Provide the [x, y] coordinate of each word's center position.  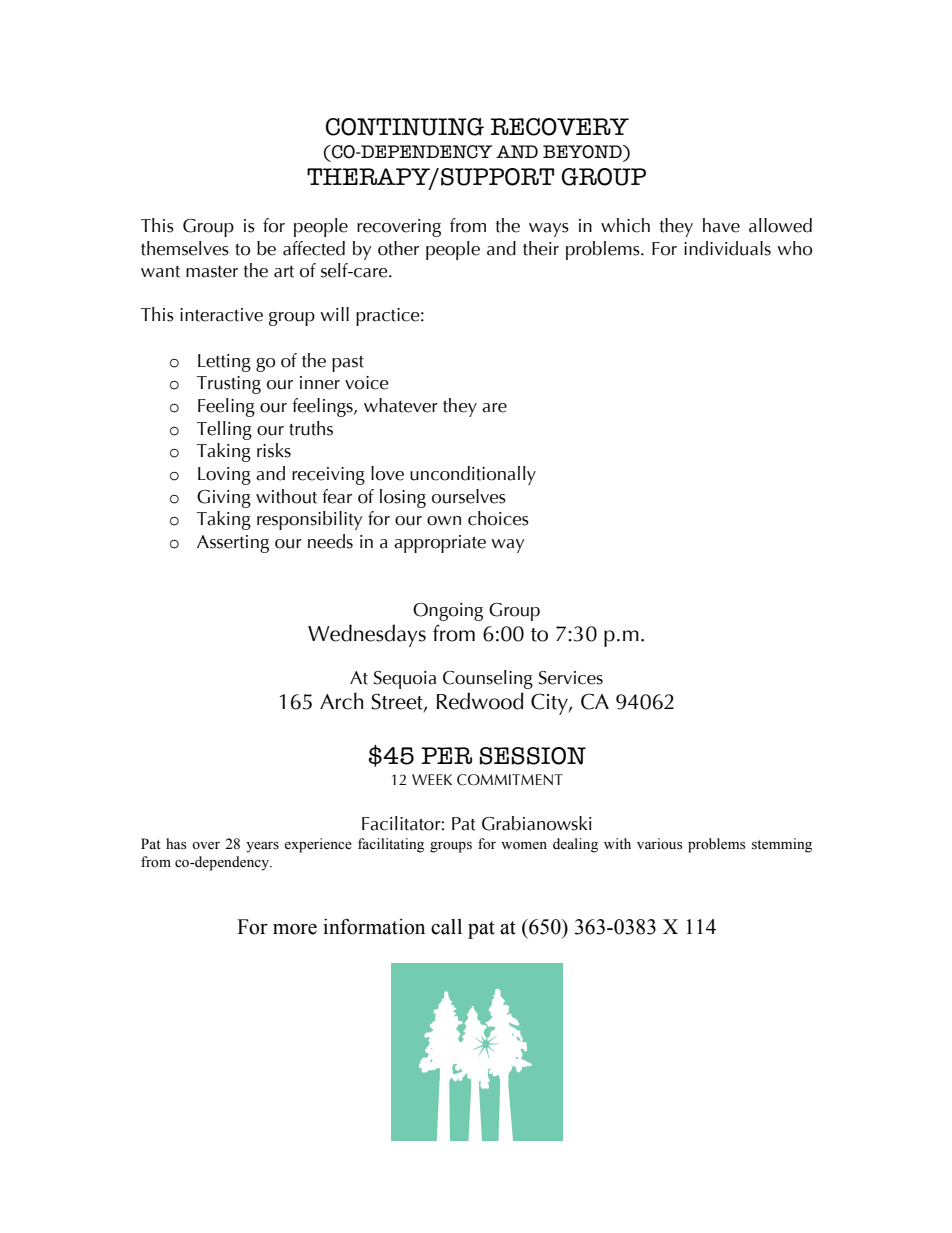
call [446, 927]
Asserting [233, 544]
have [721, 225]
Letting [224, 363]
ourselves [469, 496]
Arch [341, 701]
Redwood [480, 701]
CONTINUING [405, 127]
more [295, 929]
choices [498, 518]
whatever [401, 405]
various [659, 844]
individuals [727, 248]
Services [571, 678]
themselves [185, 248]
